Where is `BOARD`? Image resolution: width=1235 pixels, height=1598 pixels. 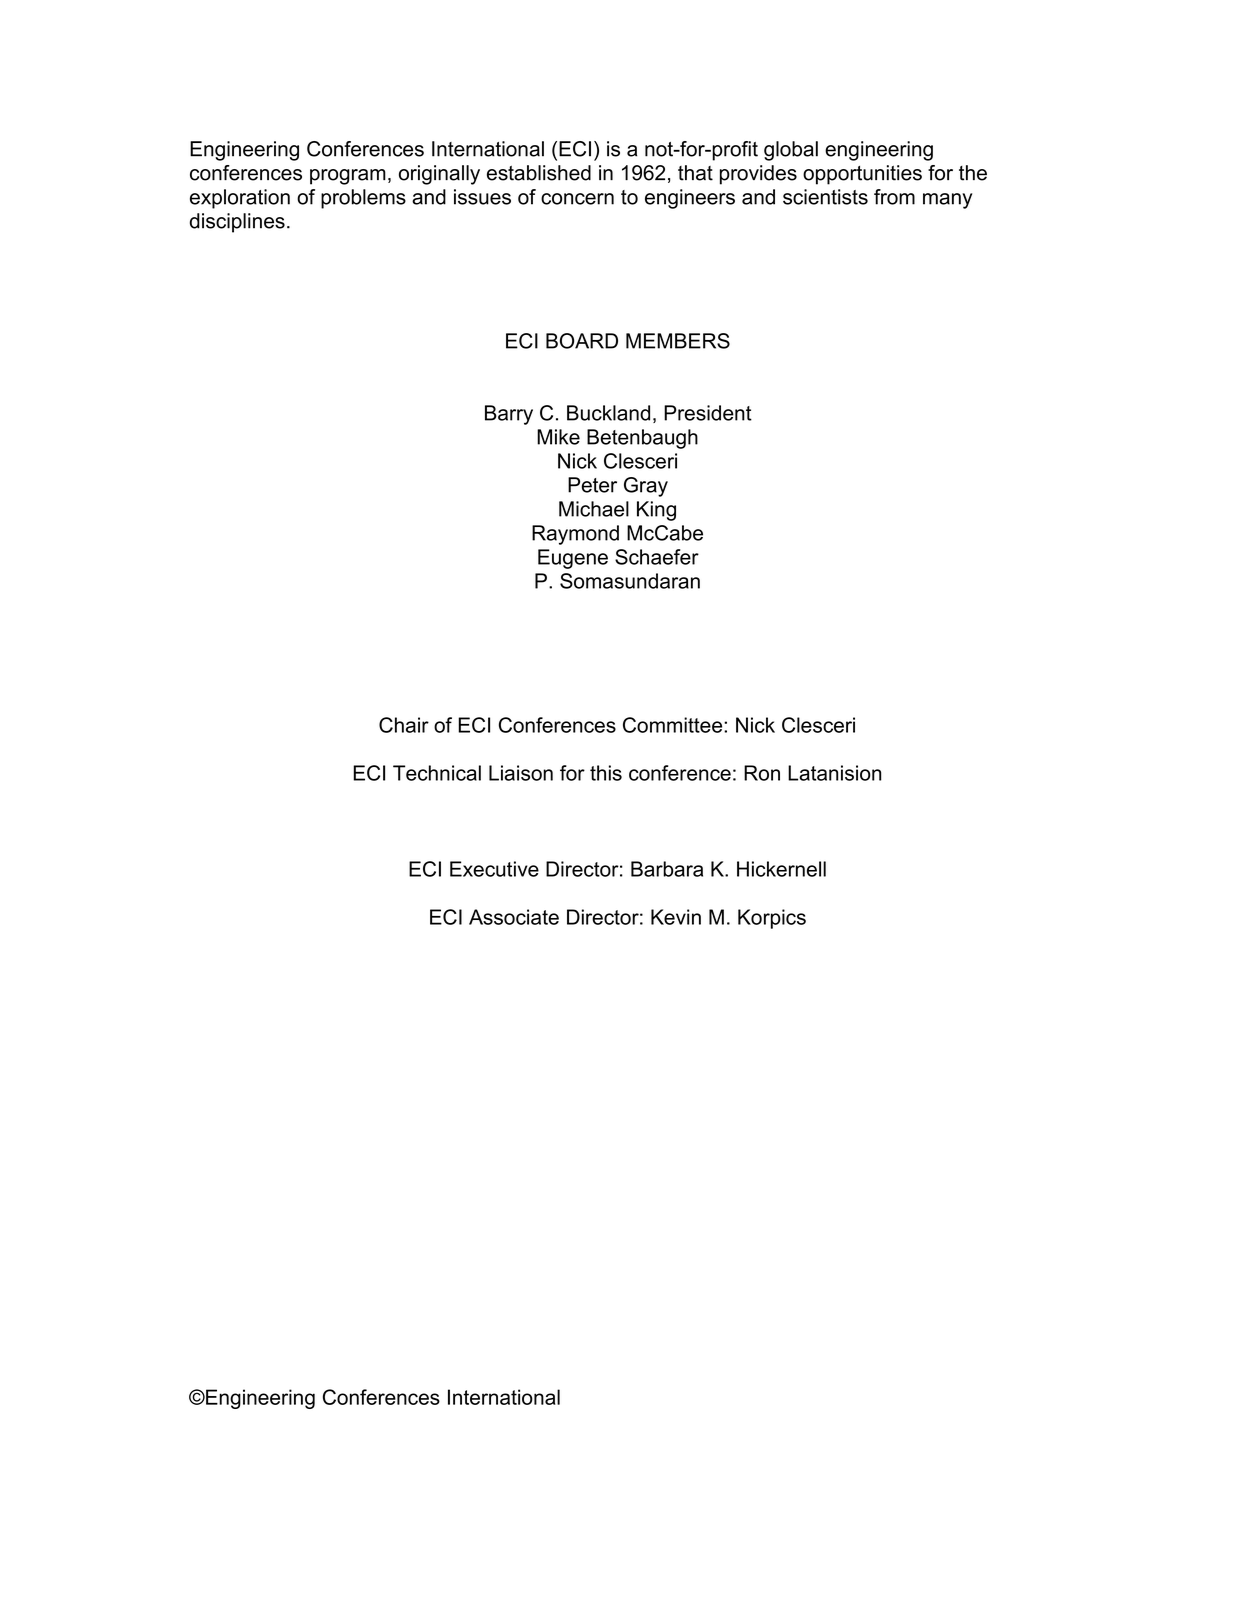 BOARD is located at coordinates (582, 341).
